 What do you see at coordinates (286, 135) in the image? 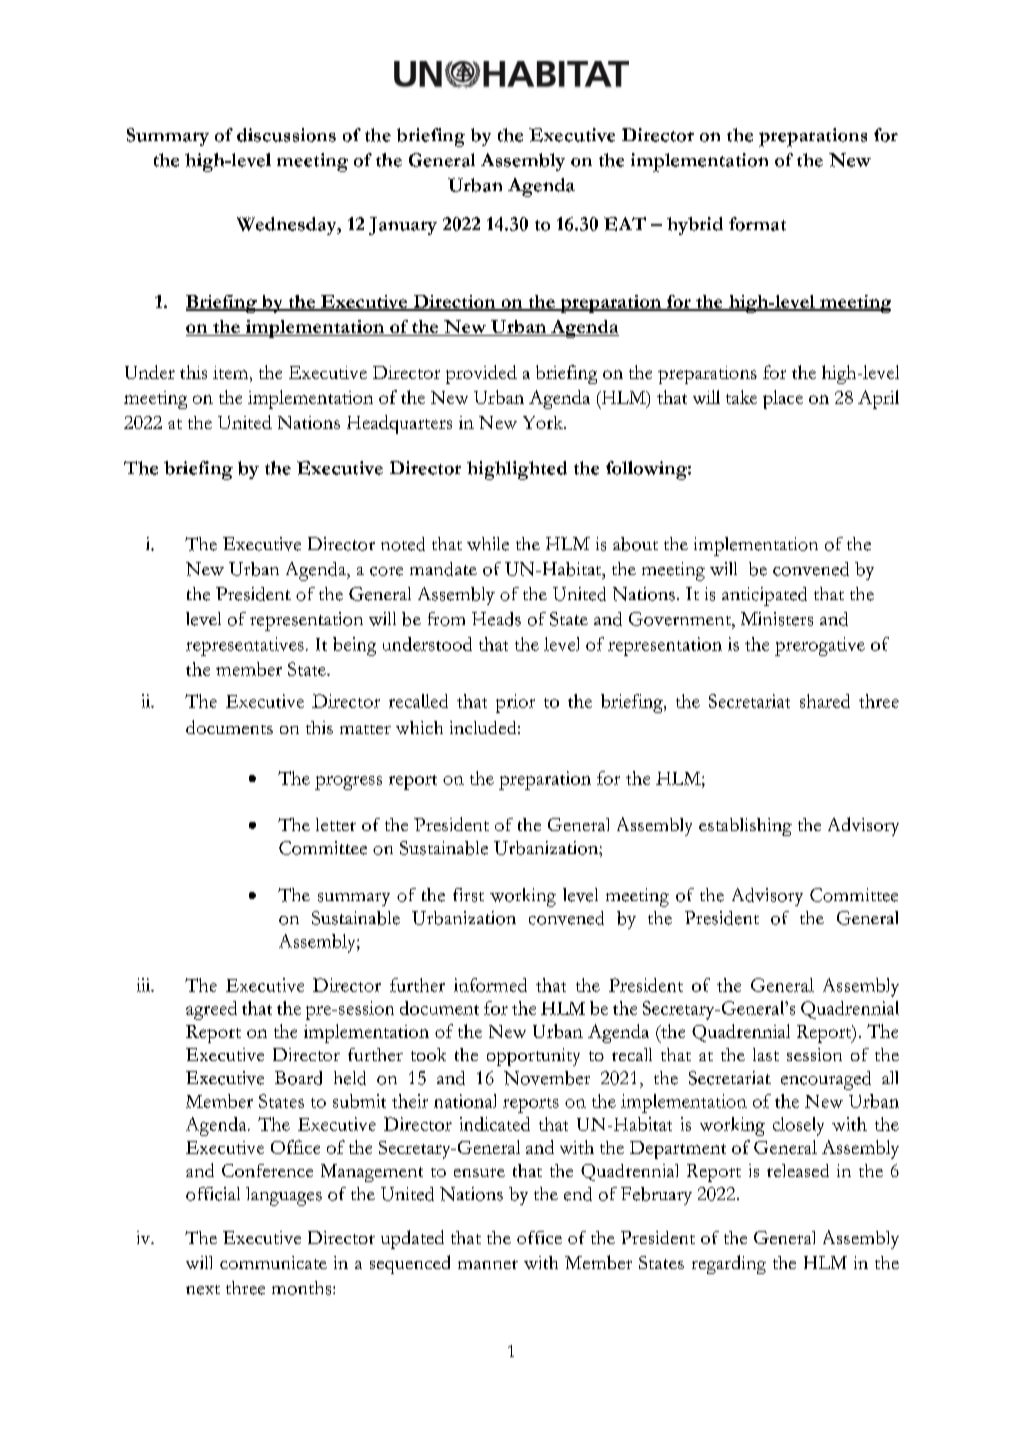
I see `discussions` at bounding box center [286, 135].
